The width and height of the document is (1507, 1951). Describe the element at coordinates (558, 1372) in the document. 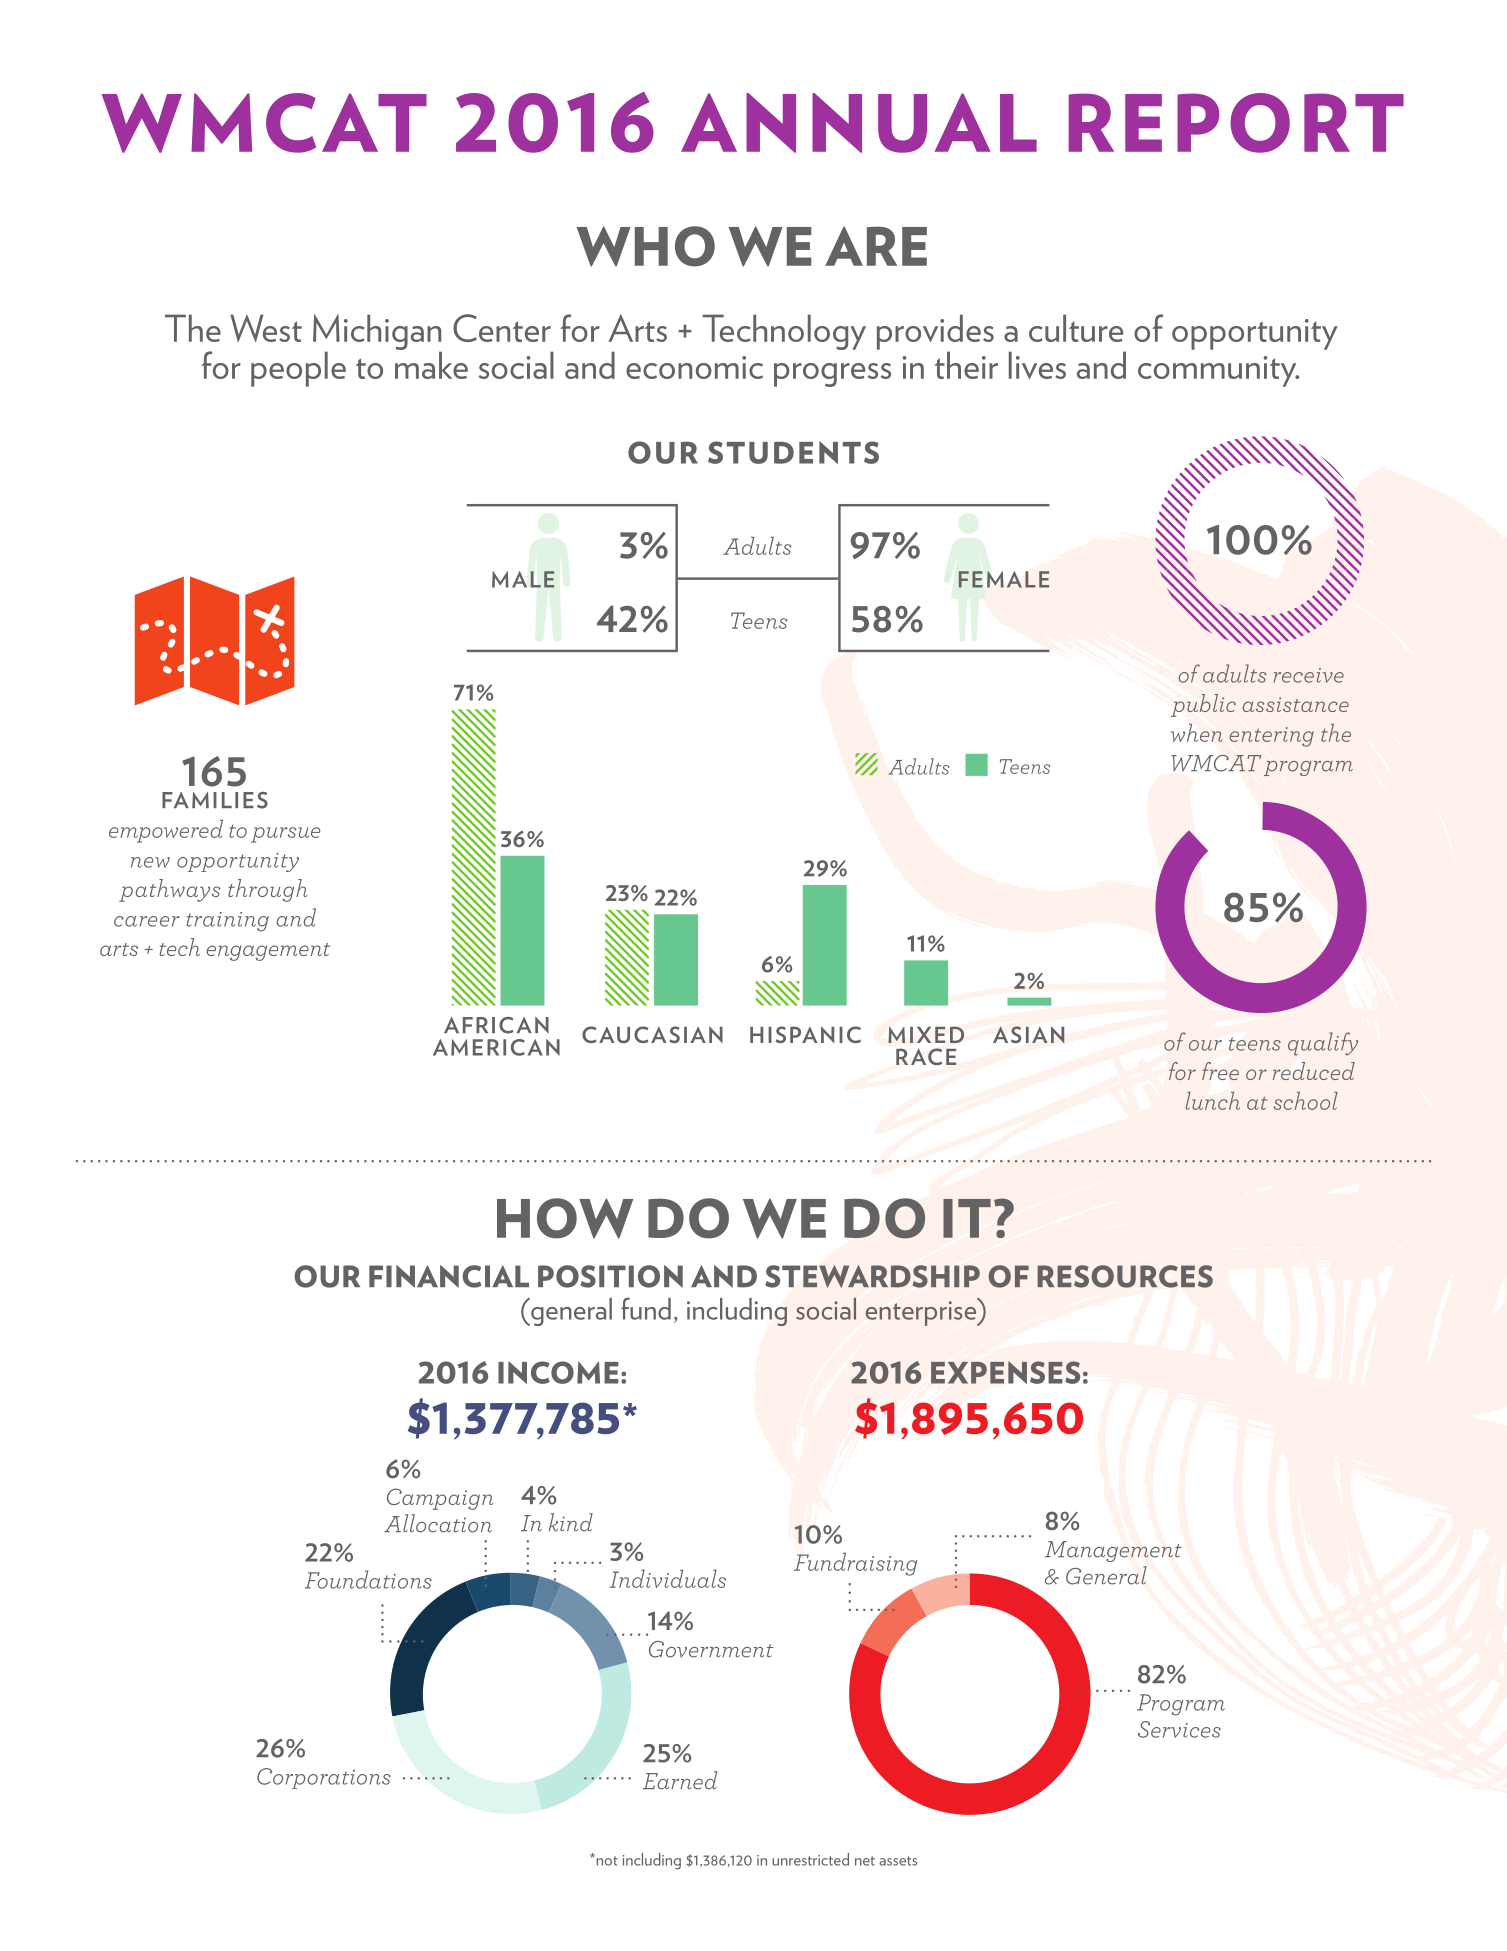

I see `INCOME` at that location.
